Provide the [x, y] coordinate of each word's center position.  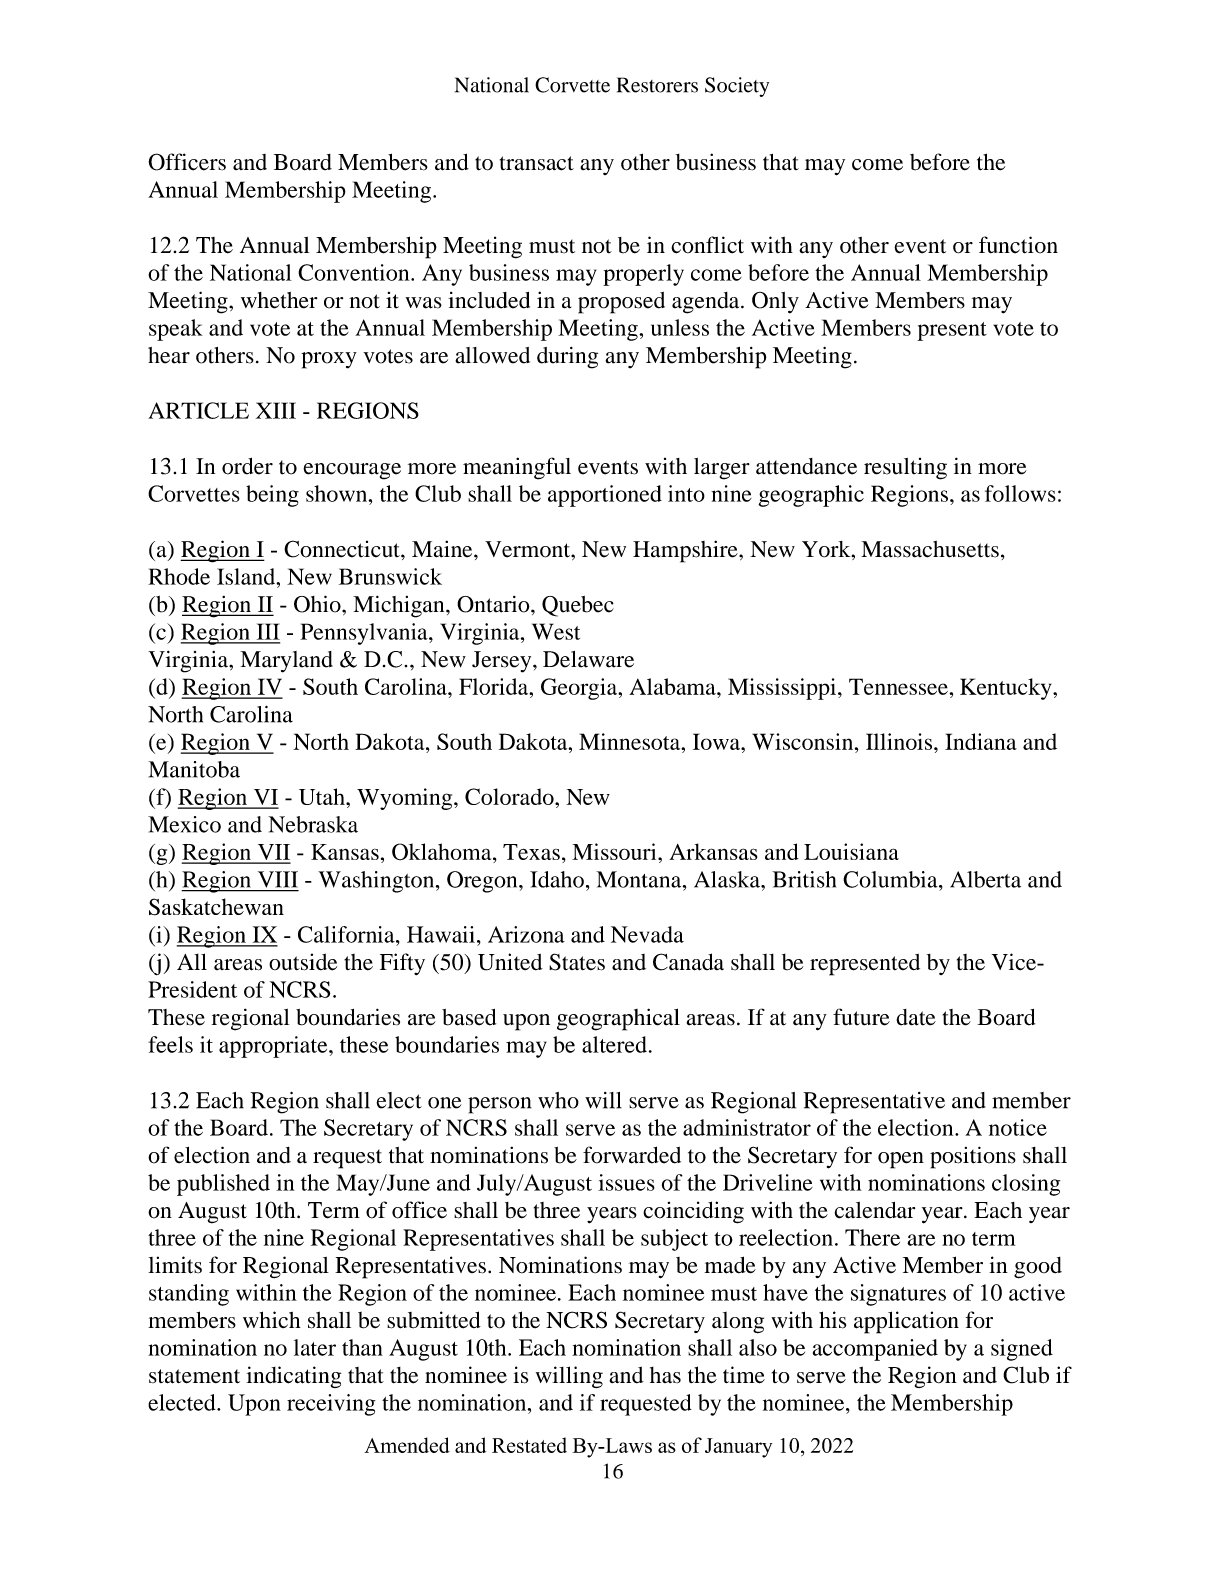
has [665, 1375]
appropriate [274, 1047]
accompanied [875, 1350]
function [1018, 245]
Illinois [900, 741]
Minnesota [631, 741]
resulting [905, 469]
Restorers [657, 85]
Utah [323, 796]
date [916, 1017]
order [247, 466]
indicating [293, 1377]
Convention [355, 272]
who [558, 1100]
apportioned [605, 496]
